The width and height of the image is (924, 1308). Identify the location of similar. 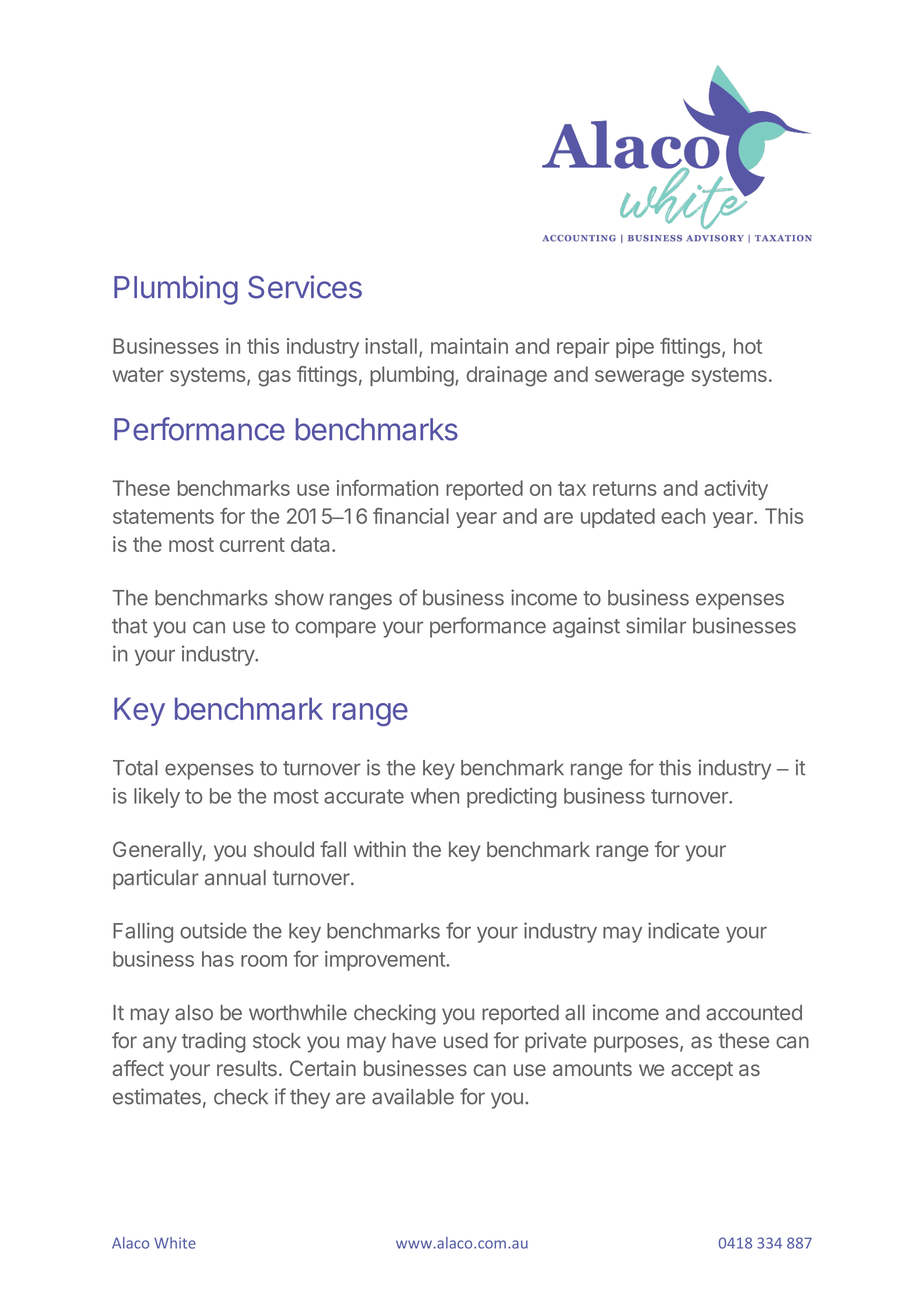
(656, 625).
